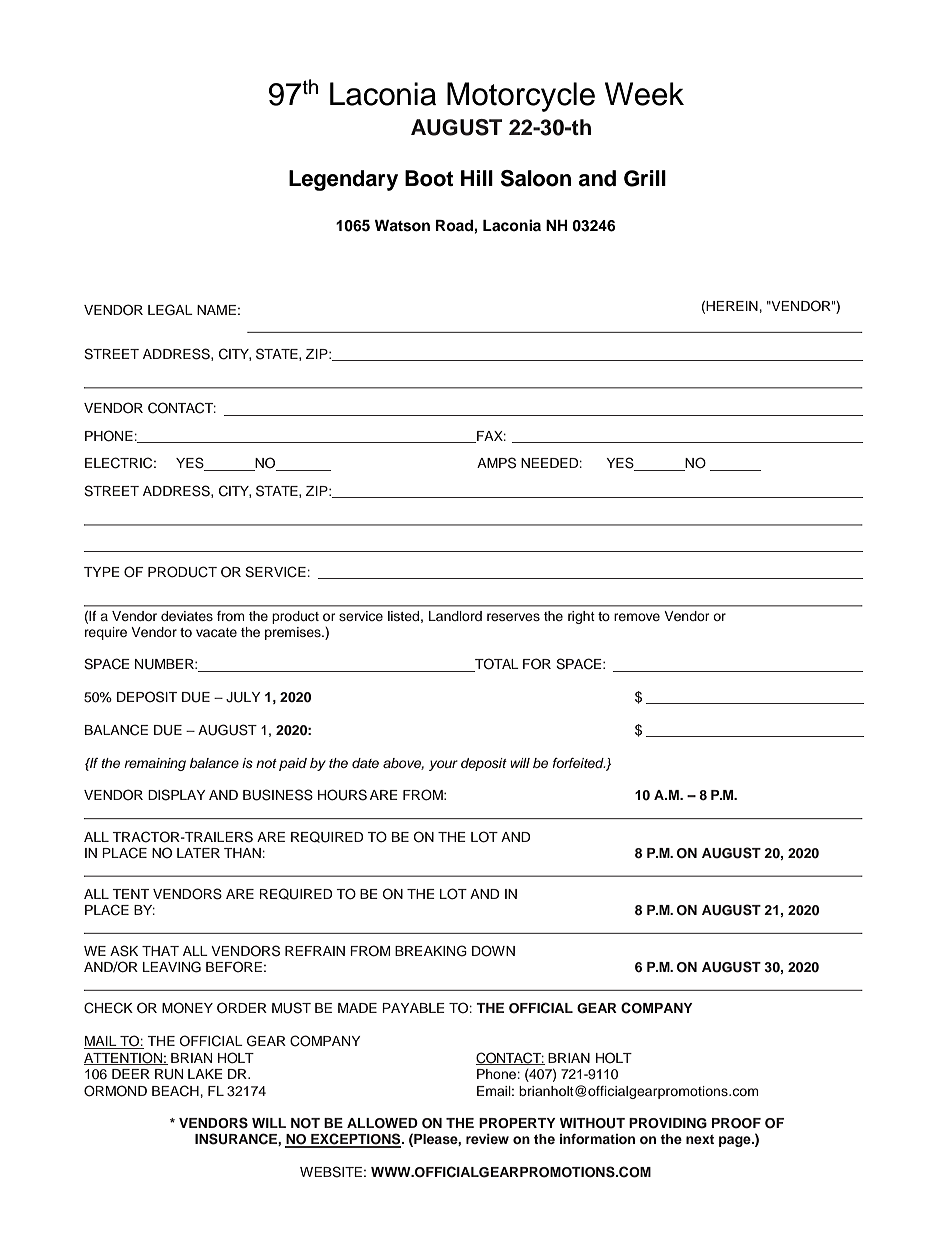  I want to click on Week, so click(644, 94).
